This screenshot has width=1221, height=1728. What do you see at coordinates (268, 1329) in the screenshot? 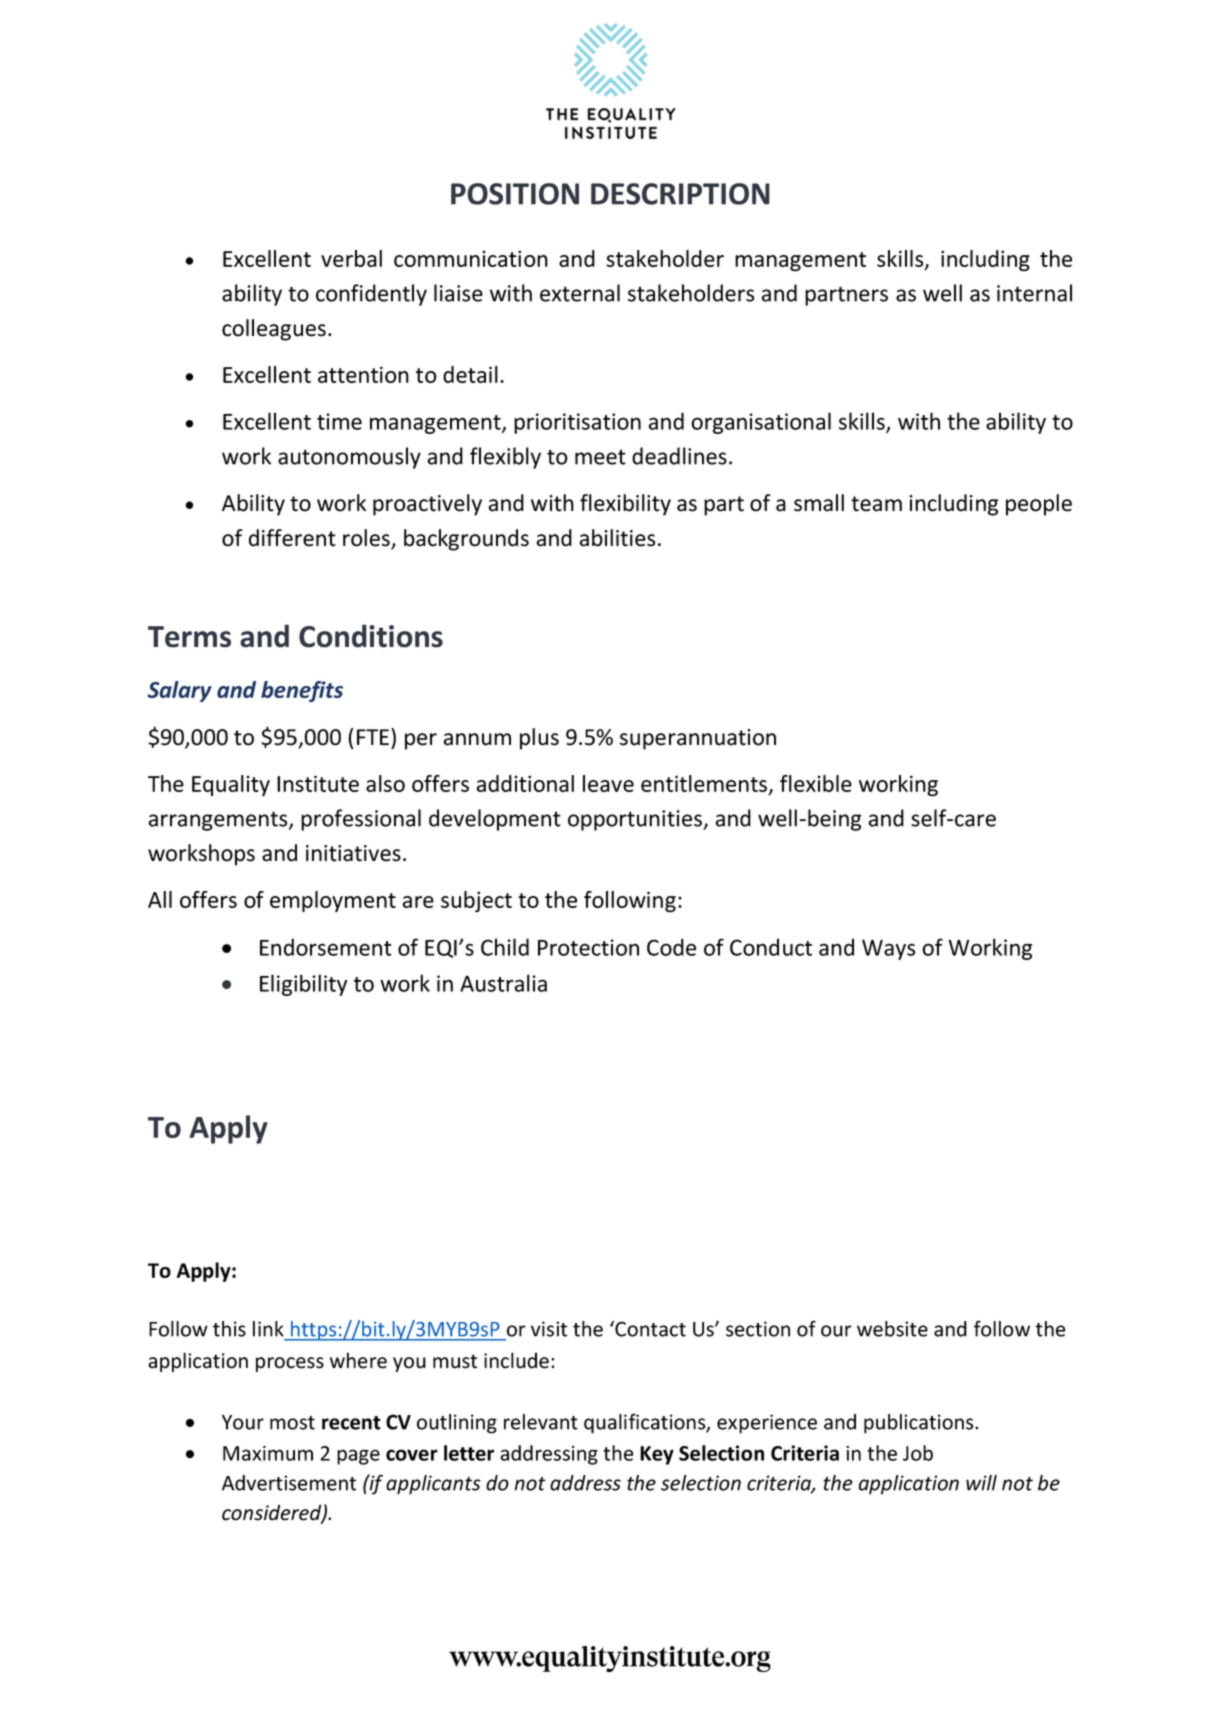
I see `link` at bounding box center [268, 1329].
